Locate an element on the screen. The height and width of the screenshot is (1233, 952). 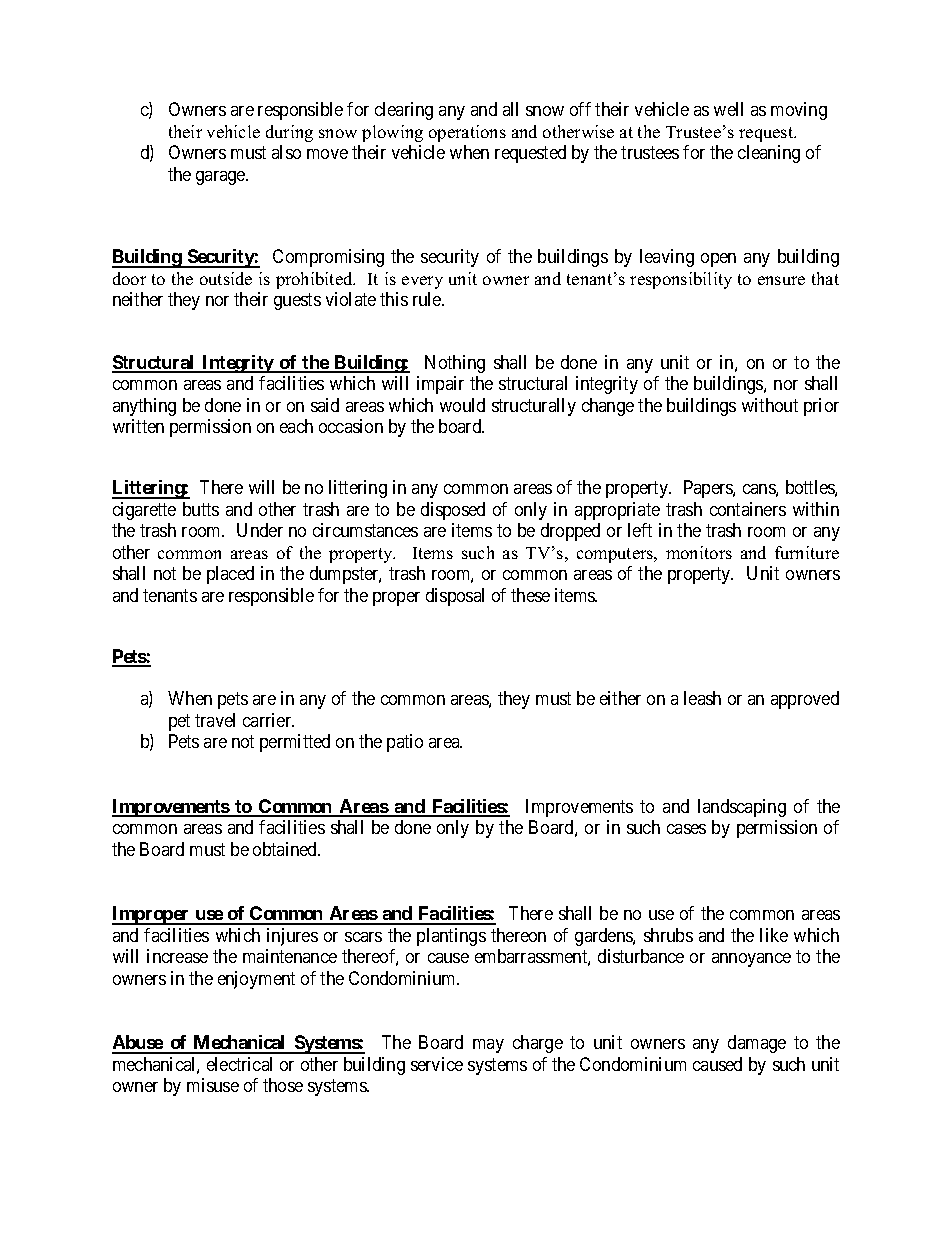
monitors is located at coordinates (699, 552).
